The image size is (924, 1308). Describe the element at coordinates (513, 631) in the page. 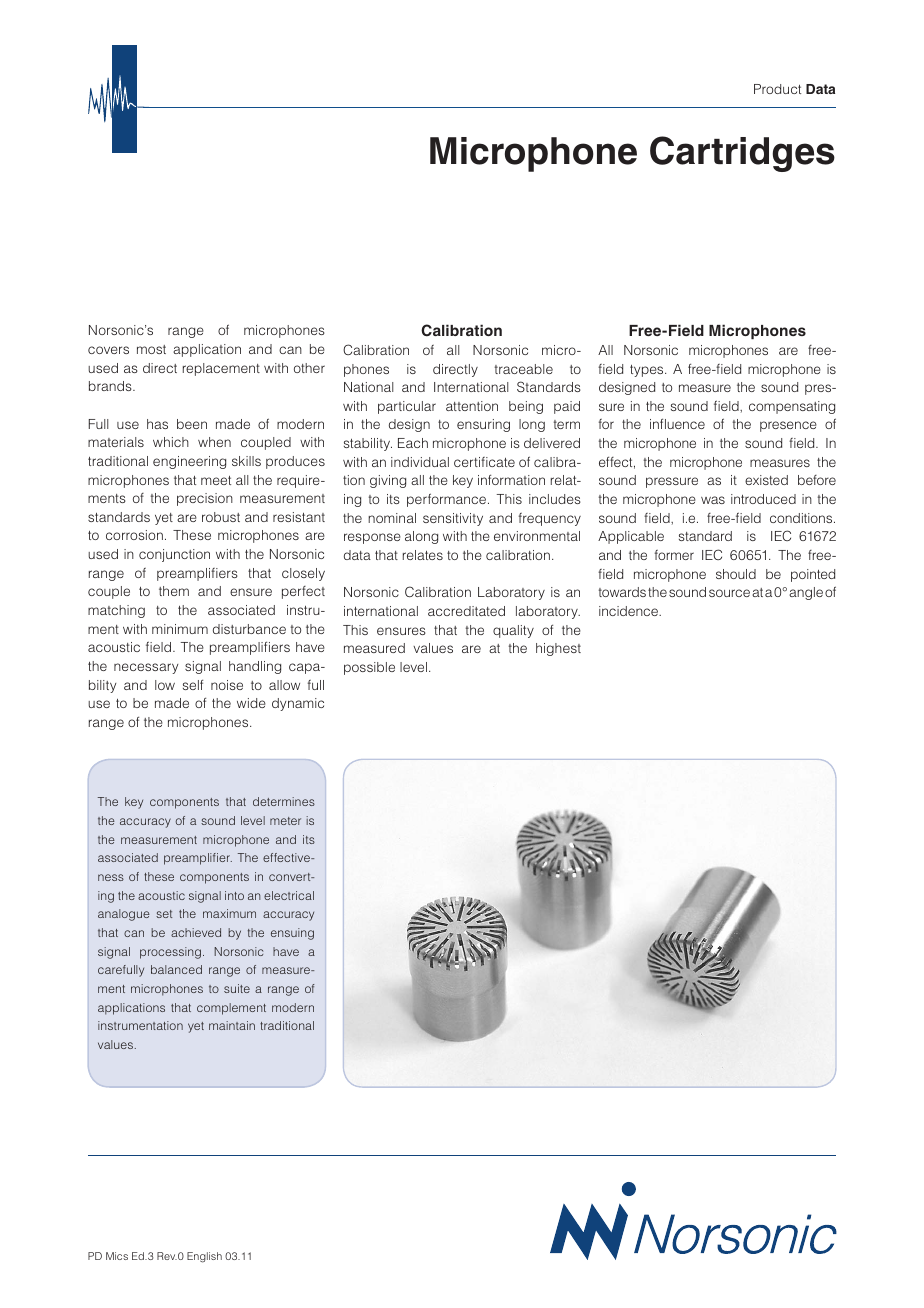

I see `quality` at that location.
